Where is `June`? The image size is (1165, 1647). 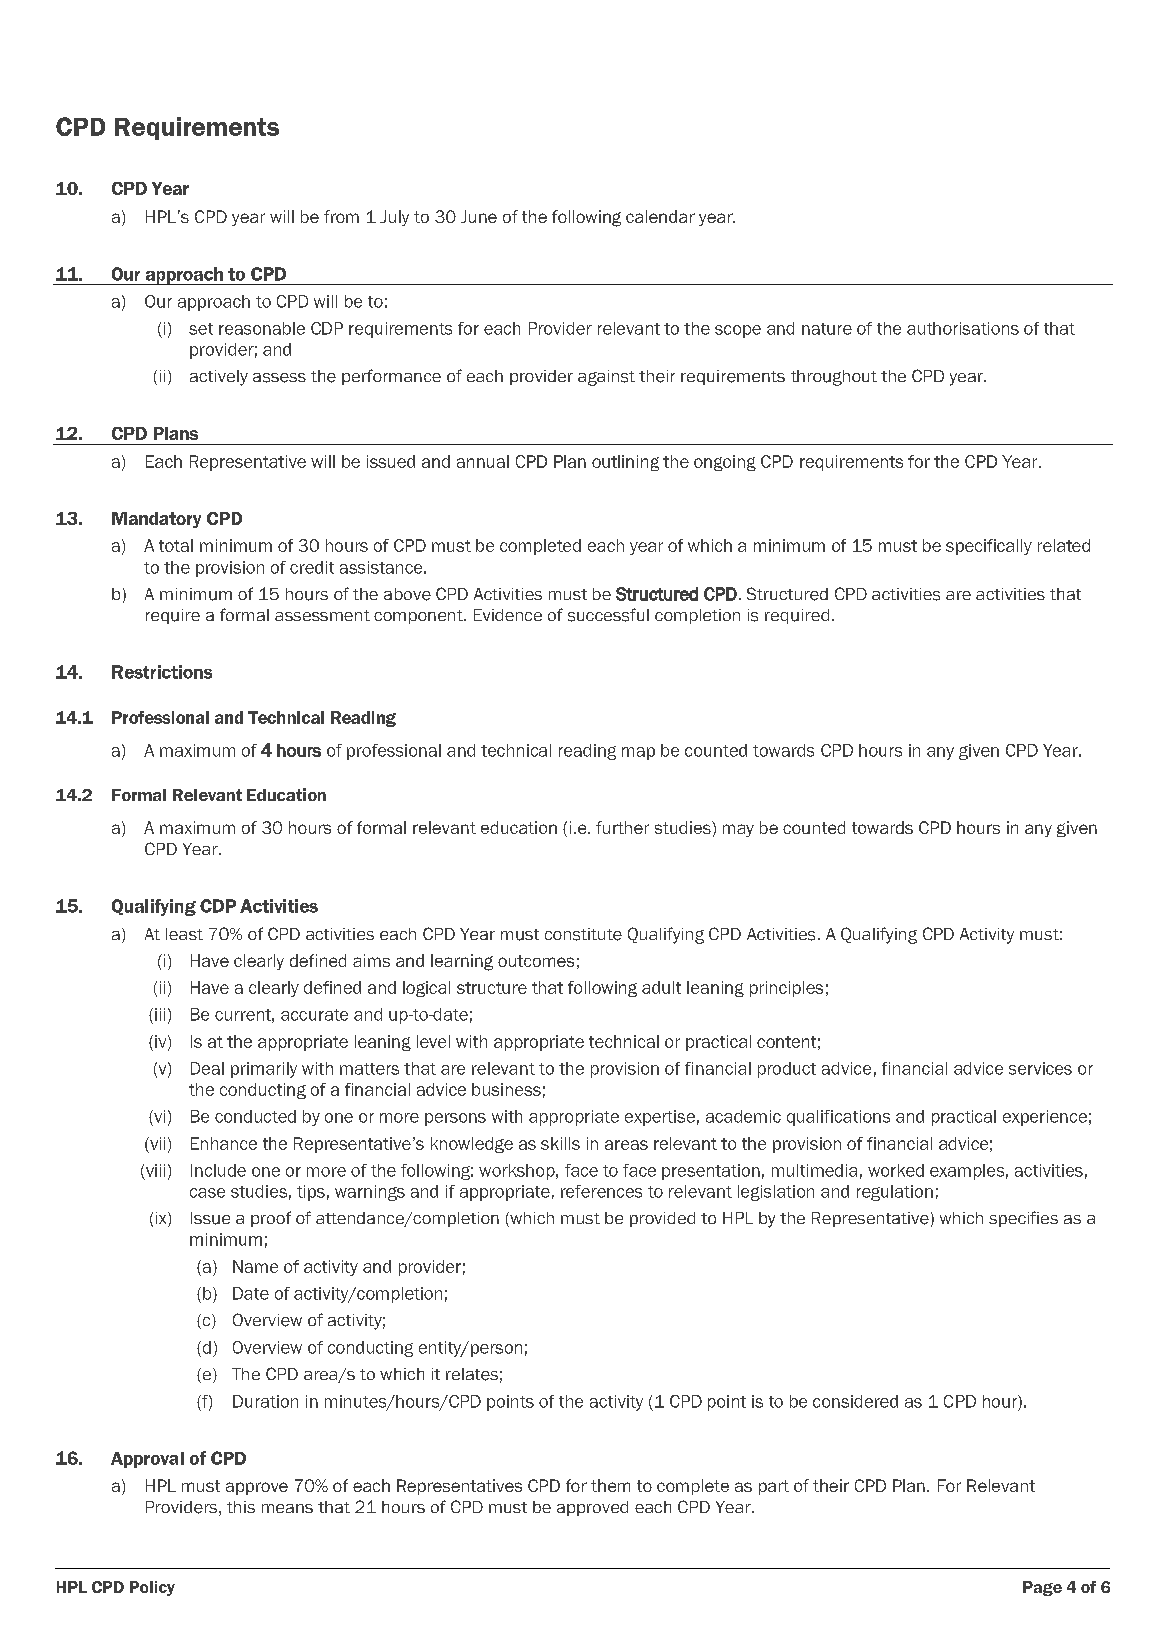 June is located at coordinates (479, 216).
